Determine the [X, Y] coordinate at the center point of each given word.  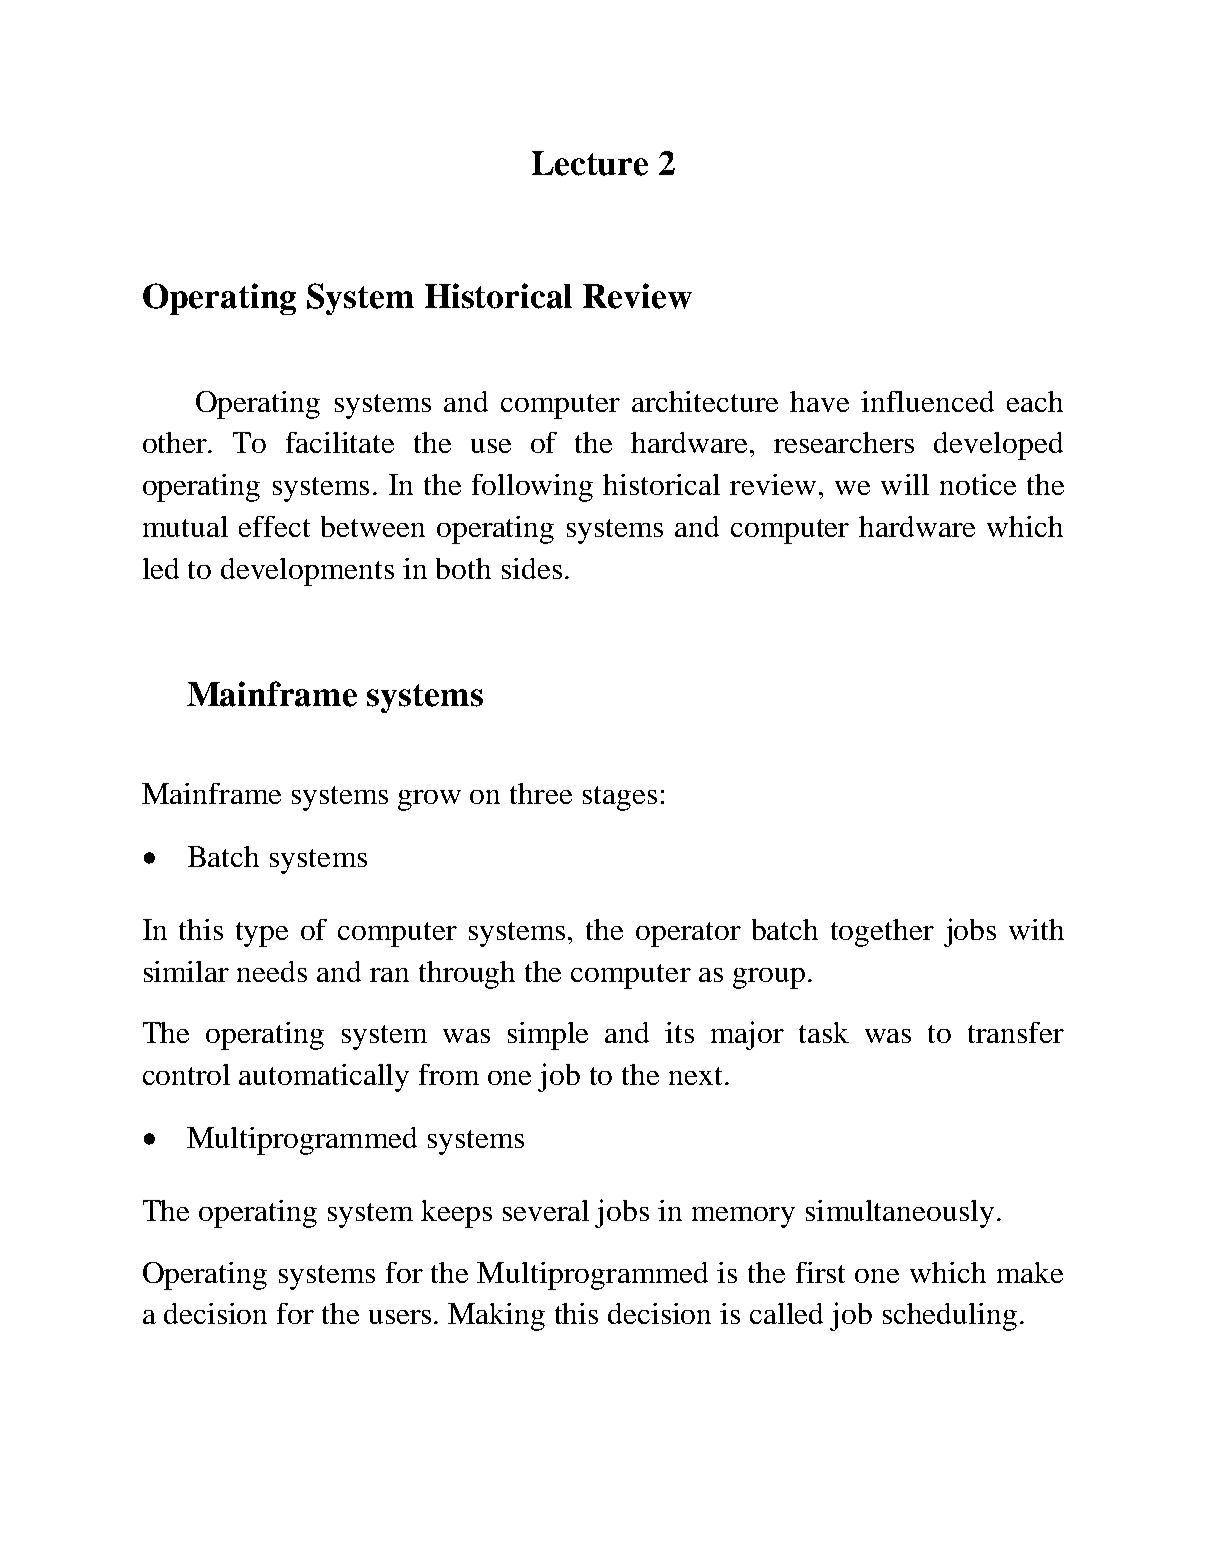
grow [429, 800]
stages [620, 798]
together [882, 933]
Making [496, 1317]
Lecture [590, 163]
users [400, 1317]
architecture [705, 401]
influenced [927, 401]
